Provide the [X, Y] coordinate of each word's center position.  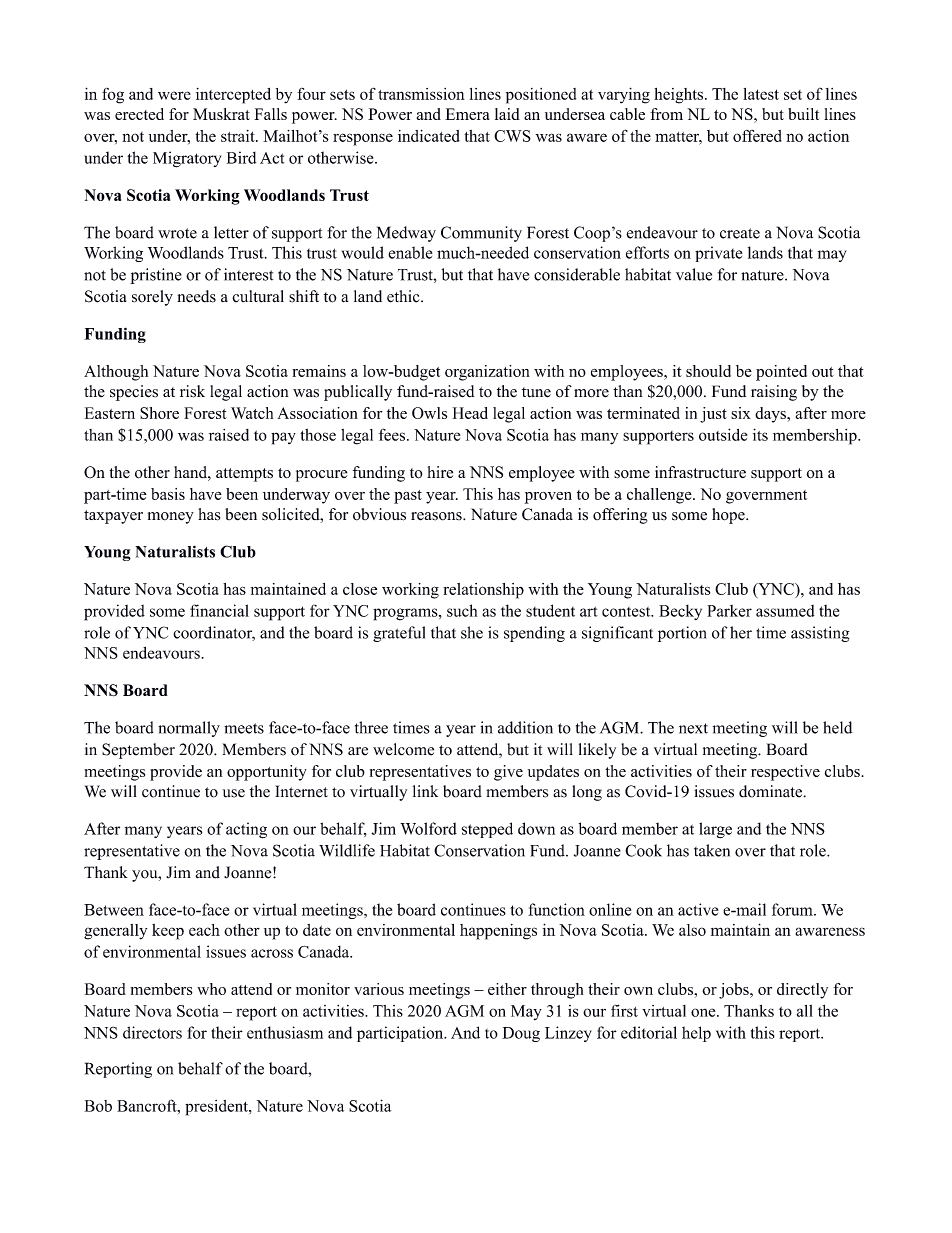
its [760, 434]
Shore [159, 413]
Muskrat [221, 114]
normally [189, 729]
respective [785, 773]
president [217, 1108]
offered [757, 136]
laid [507, 114]
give [508, 773]
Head [470, 413]
